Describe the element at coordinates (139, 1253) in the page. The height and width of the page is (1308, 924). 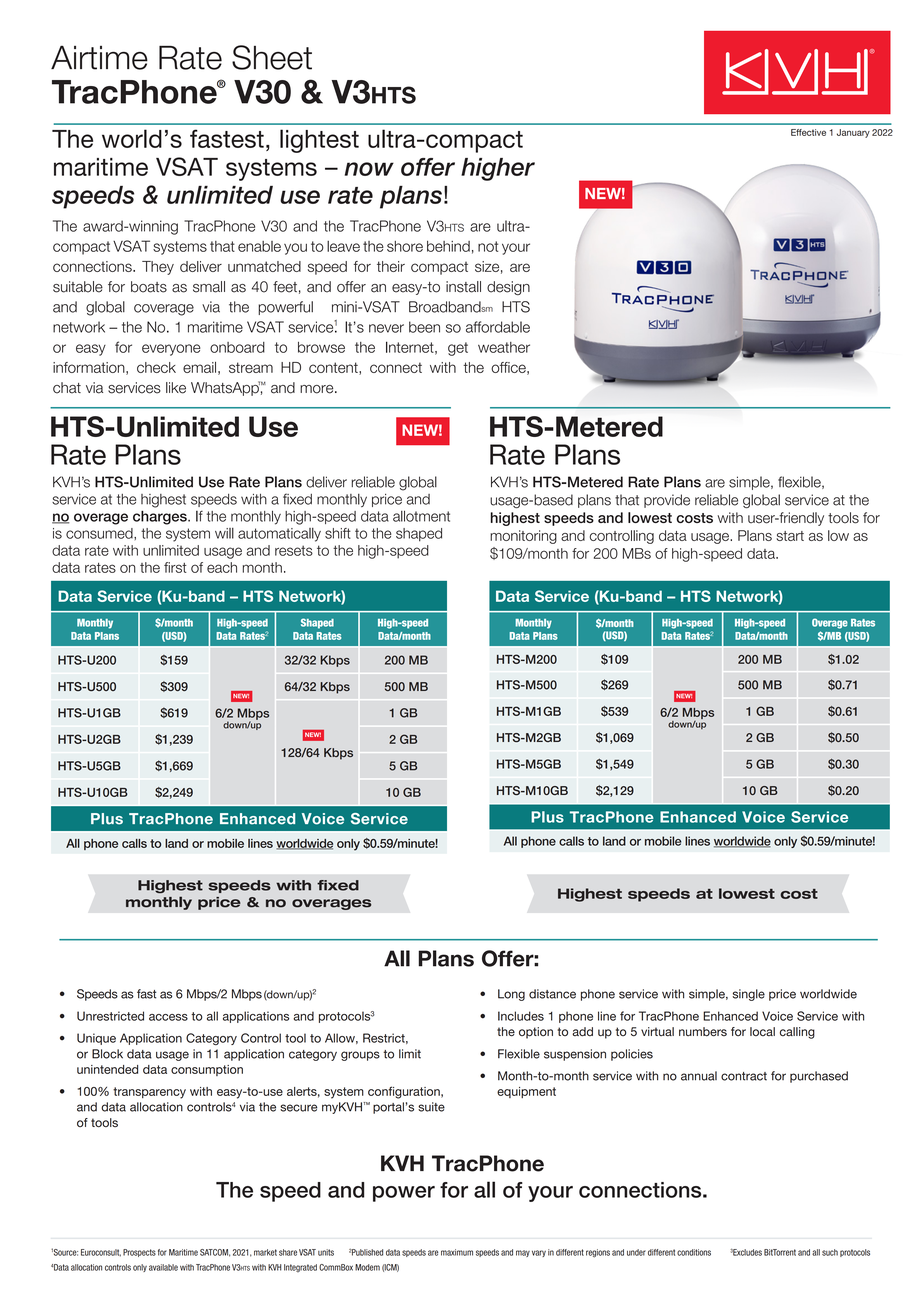
I see `Prospects` at that location.
